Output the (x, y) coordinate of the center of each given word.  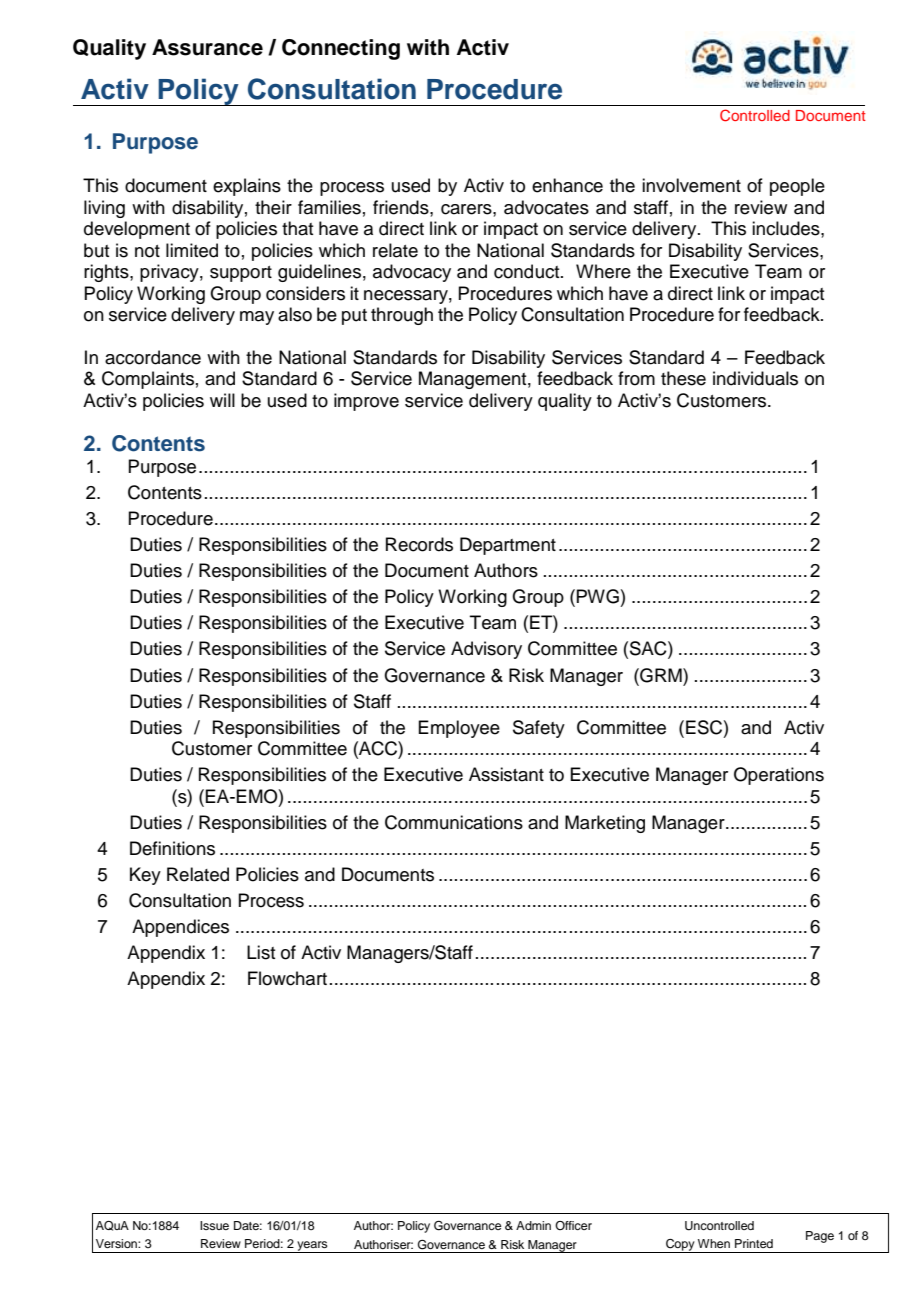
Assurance (207, 47)
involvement (691, 185)
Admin (533, 1225)
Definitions (172, 848)
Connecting (341, 49)
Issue (214, 1225)
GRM (661, 675)
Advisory (486, 650)
